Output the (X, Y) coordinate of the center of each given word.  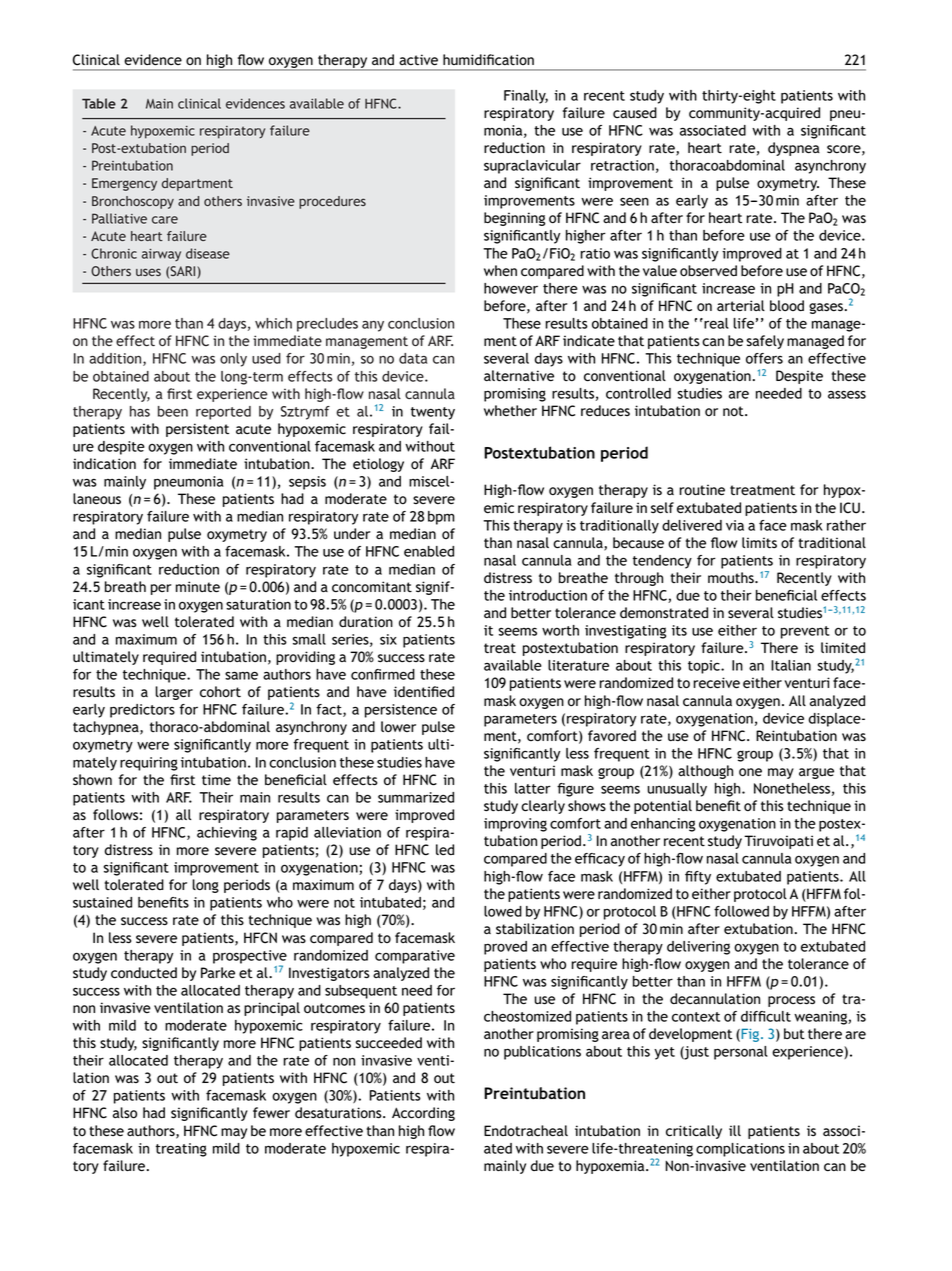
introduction (548, 595)
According (423, 1114)
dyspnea (794, 149)
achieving (227, 834)
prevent (805, 632)
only (233, 360)
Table (99, 103)
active (418, 60)
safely (765, 342)
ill (735, 1130)
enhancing (663, 825)
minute (198, 587)
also (125, 1113)
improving (515, 825)
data (413, 358)
